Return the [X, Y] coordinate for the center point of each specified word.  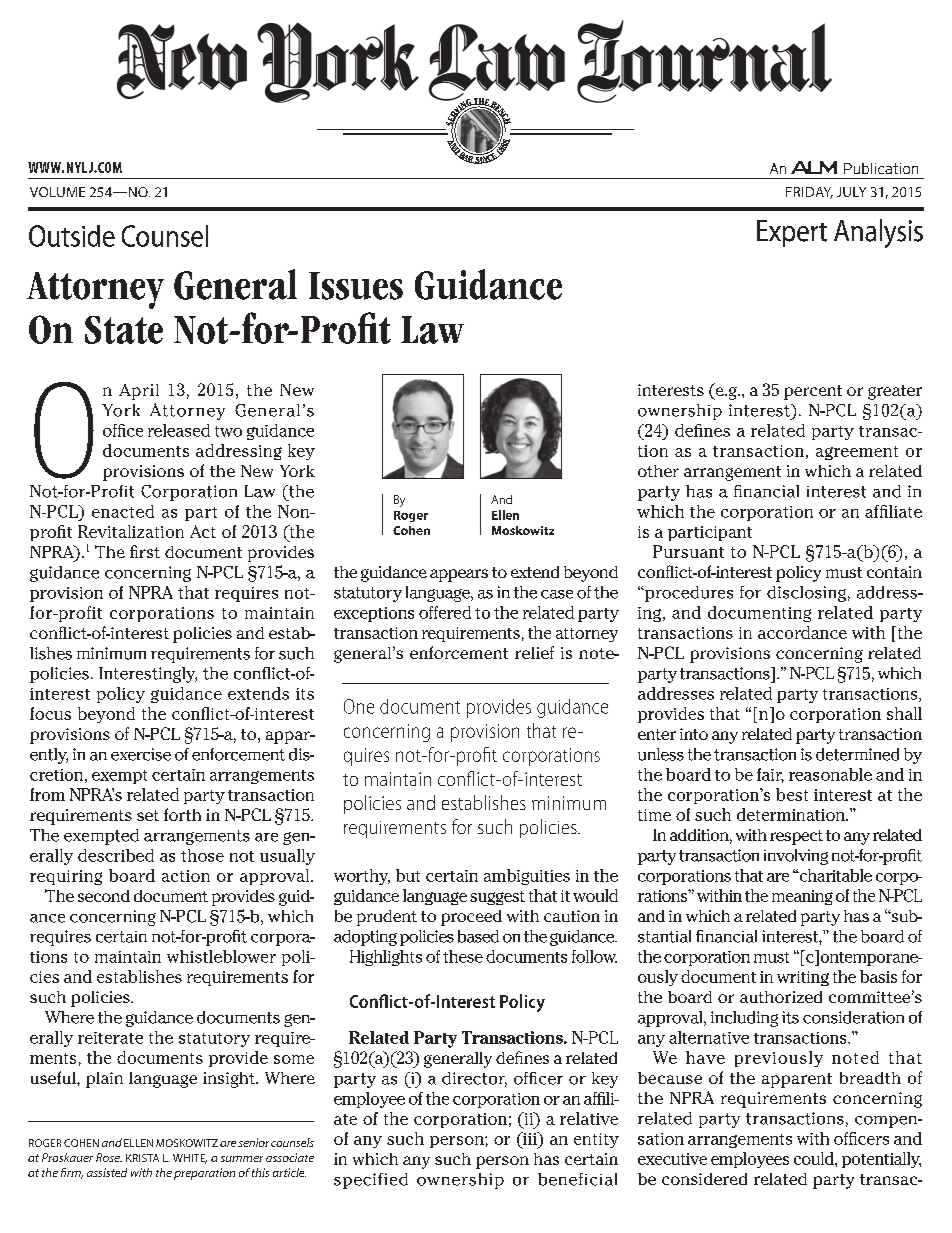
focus [50, 713]
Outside [72, 236]
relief [534, 652]
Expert [792, 233]
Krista [142, 1158]
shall [904, 713]
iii [530, 1138]
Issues [356, 286]
